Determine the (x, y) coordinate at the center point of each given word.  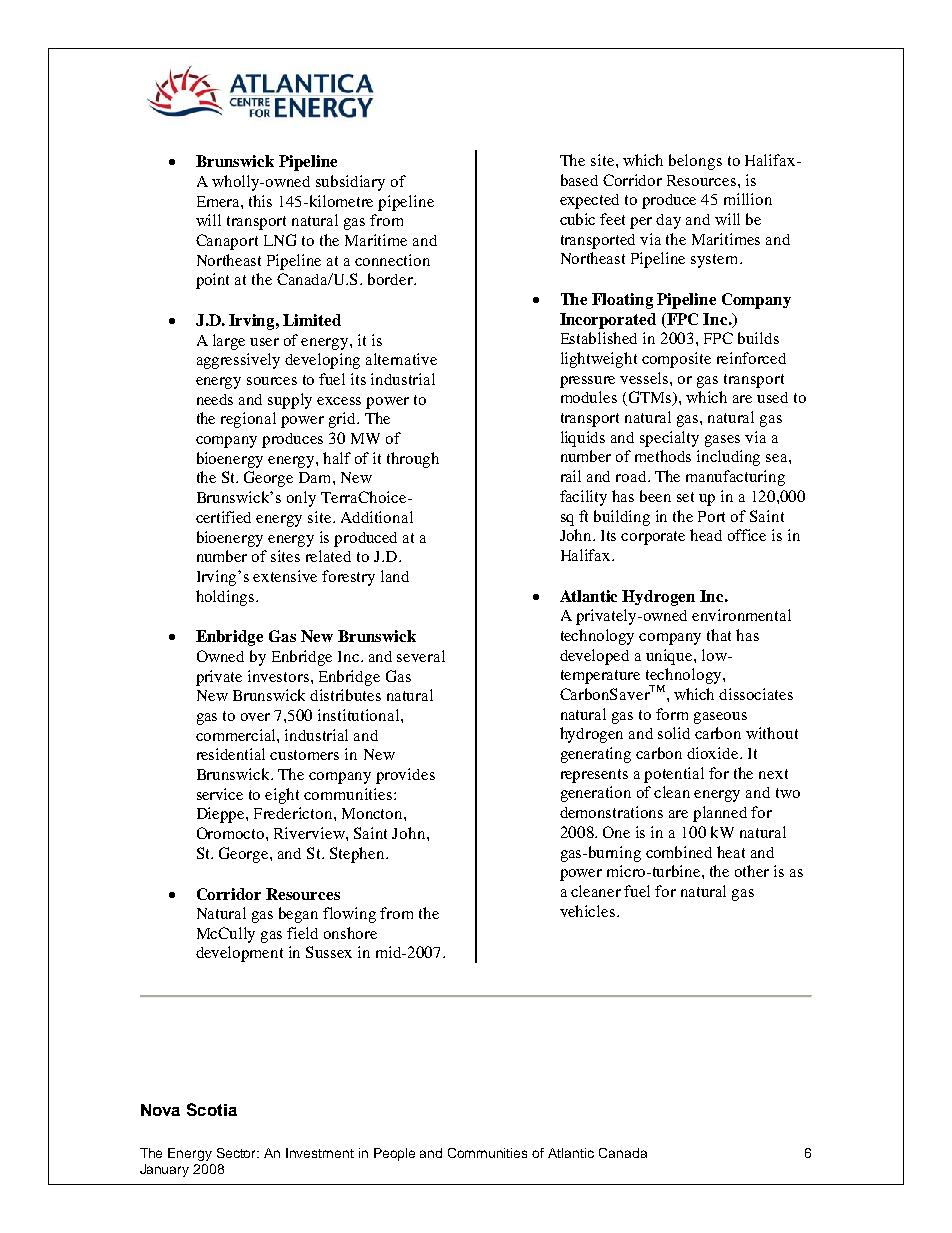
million (748, 199)
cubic (577, 219)
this (260, 201)
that (719, 635)
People (394, 1154)
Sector (238, 1153)
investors (278, 676)
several (421, 656)
